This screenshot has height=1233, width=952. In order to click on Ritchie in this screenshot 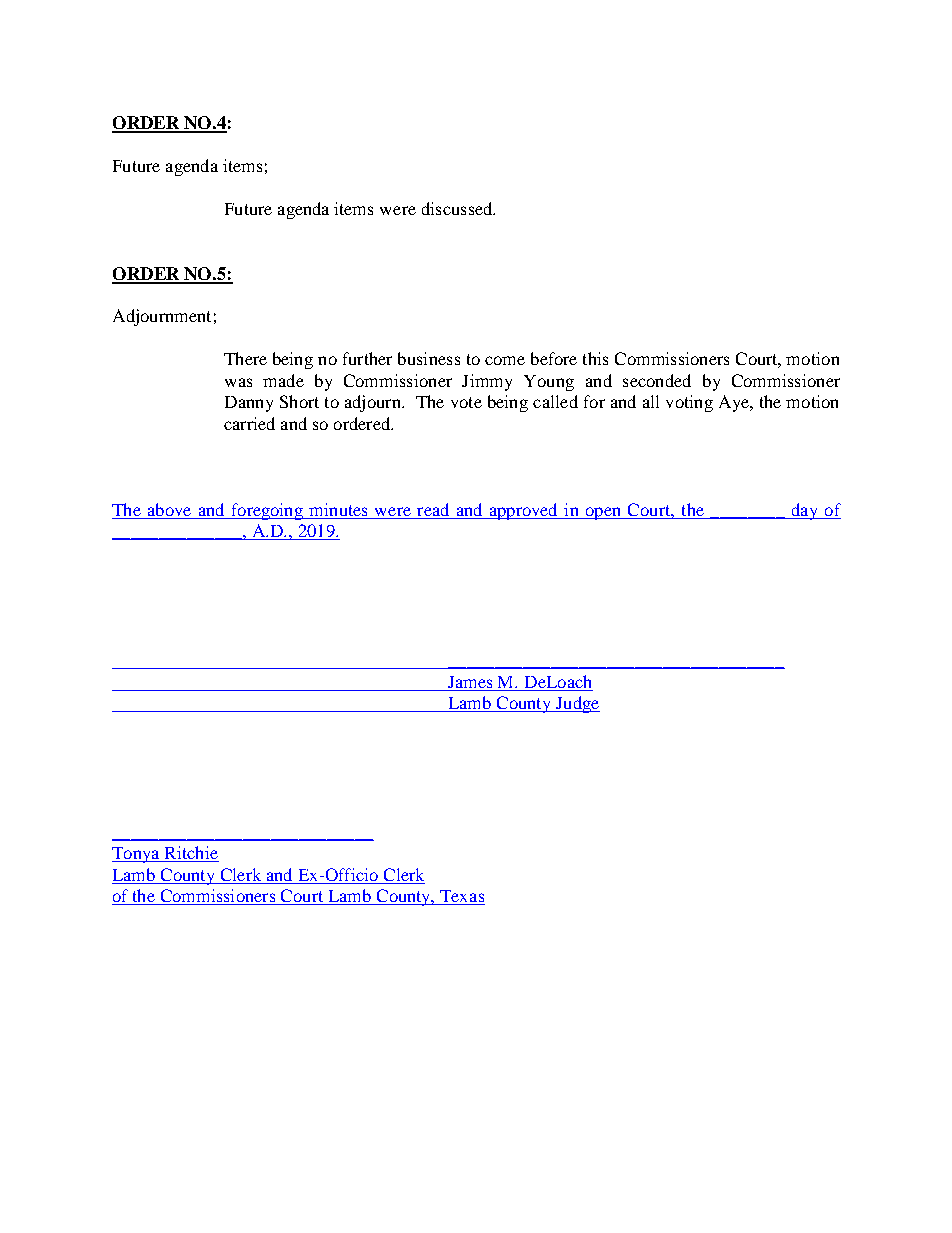, I will do `click(190, 854)`.
